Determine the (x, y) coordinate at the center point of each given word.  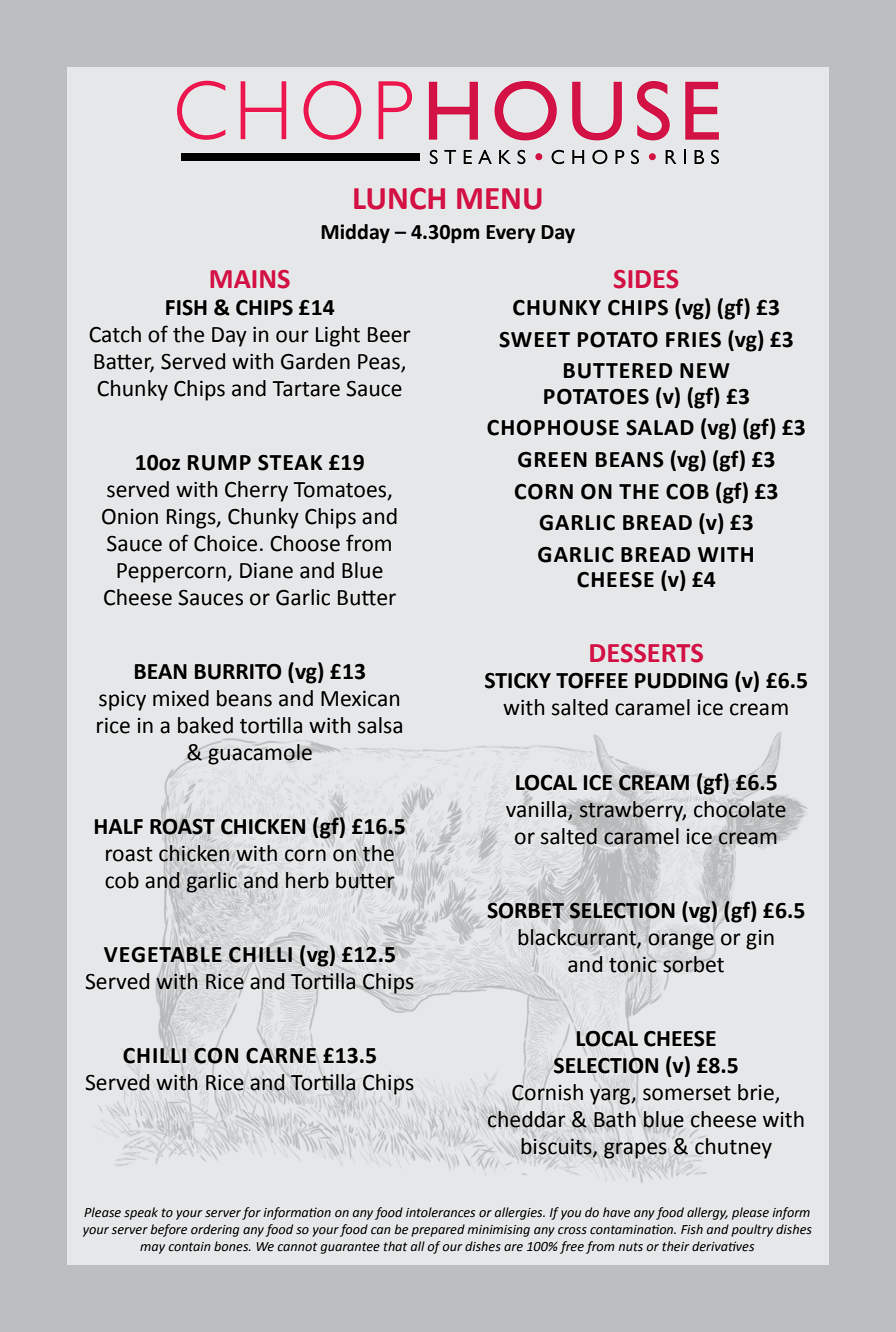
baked (205, 725)
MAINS (250, 279)
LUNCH (399, 199)
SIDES (646, 279)
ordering (215, 1230)
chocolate (740, 809)
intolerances (440, 1212)
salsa (380, 725)
